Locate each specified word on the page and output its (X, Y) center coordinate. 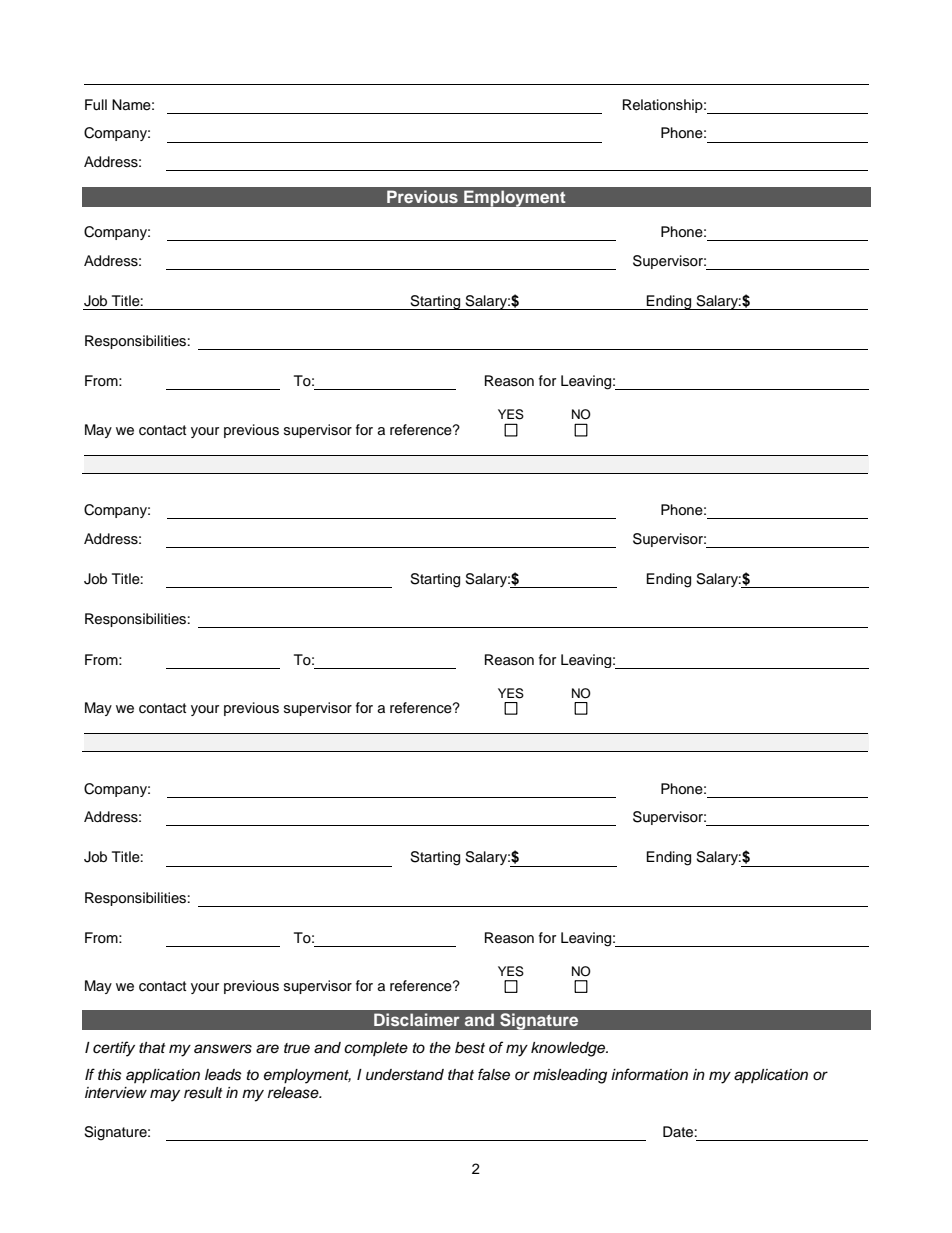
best (470, 1048)
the (440, 1047)
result (203, 1093)
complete (376, 1049)
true (297, 1048)
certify (114, 1049)
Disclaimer (417, 1019)
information (649, 1074)
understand (405, 1075)
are (267, 1049)
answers (223, 1049)
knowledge (569, 1049)
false (494, 1074)
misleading (570, 1076)
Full (96, 105)
